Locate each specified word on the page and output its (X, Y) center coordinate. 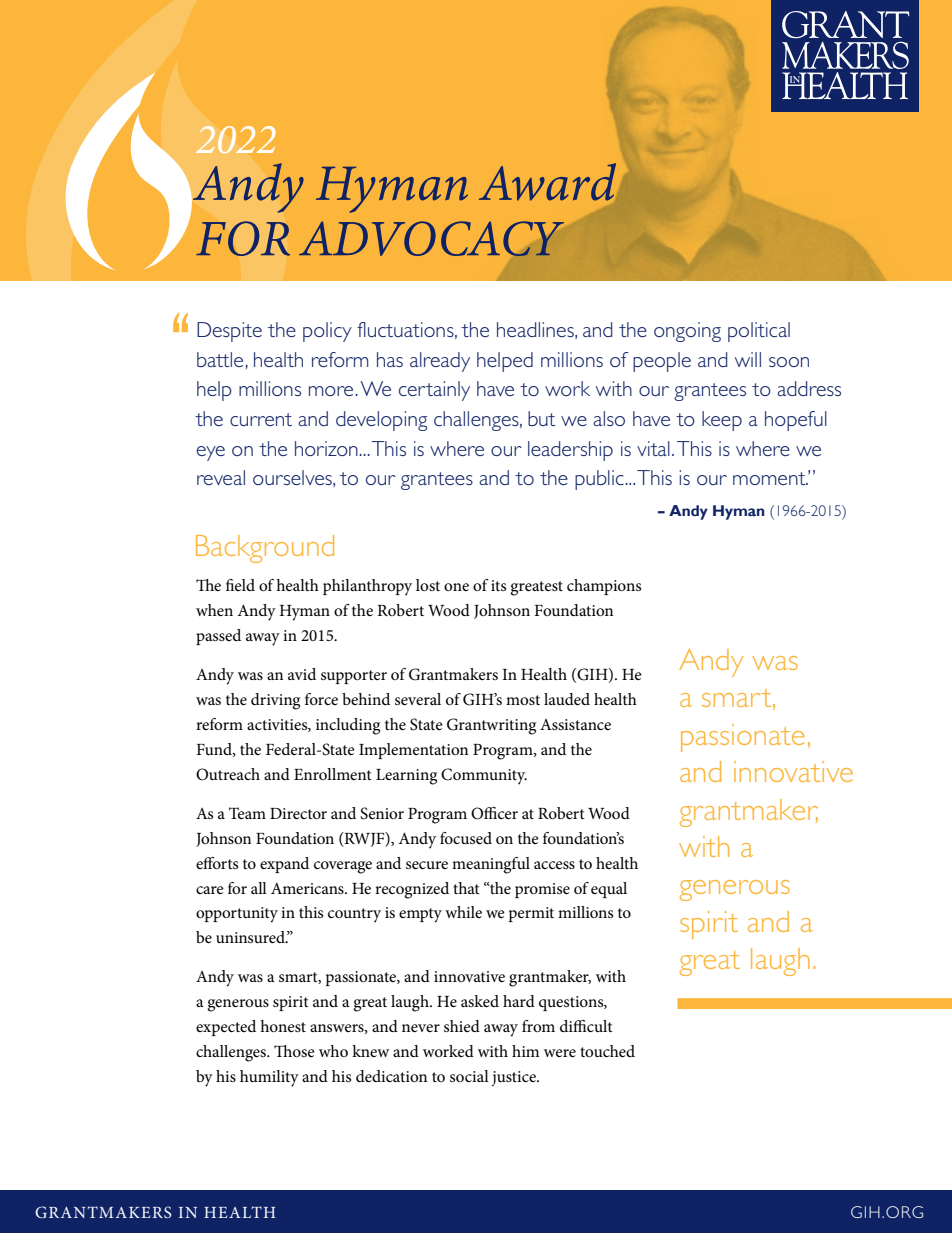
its (498, 585)
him (525, 1051)
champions (604, 587)
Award (547, 182)
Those (294, 1051)
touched (607, 1051)
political (759, 332)
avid (302, 674)
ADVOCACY (431, 238)
